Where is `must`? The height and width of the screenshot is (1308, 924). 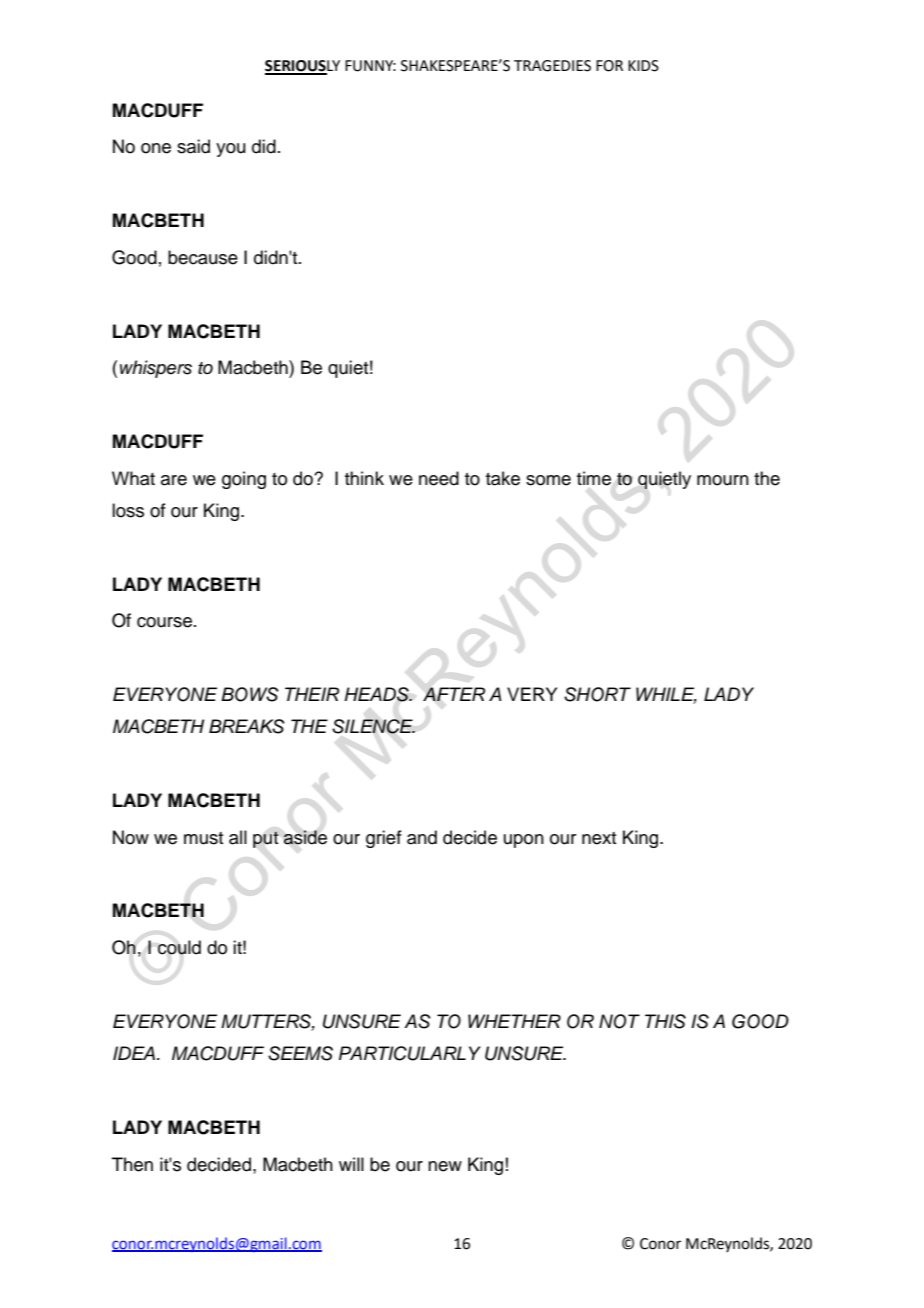 must is located at coordinates (203, 838).
